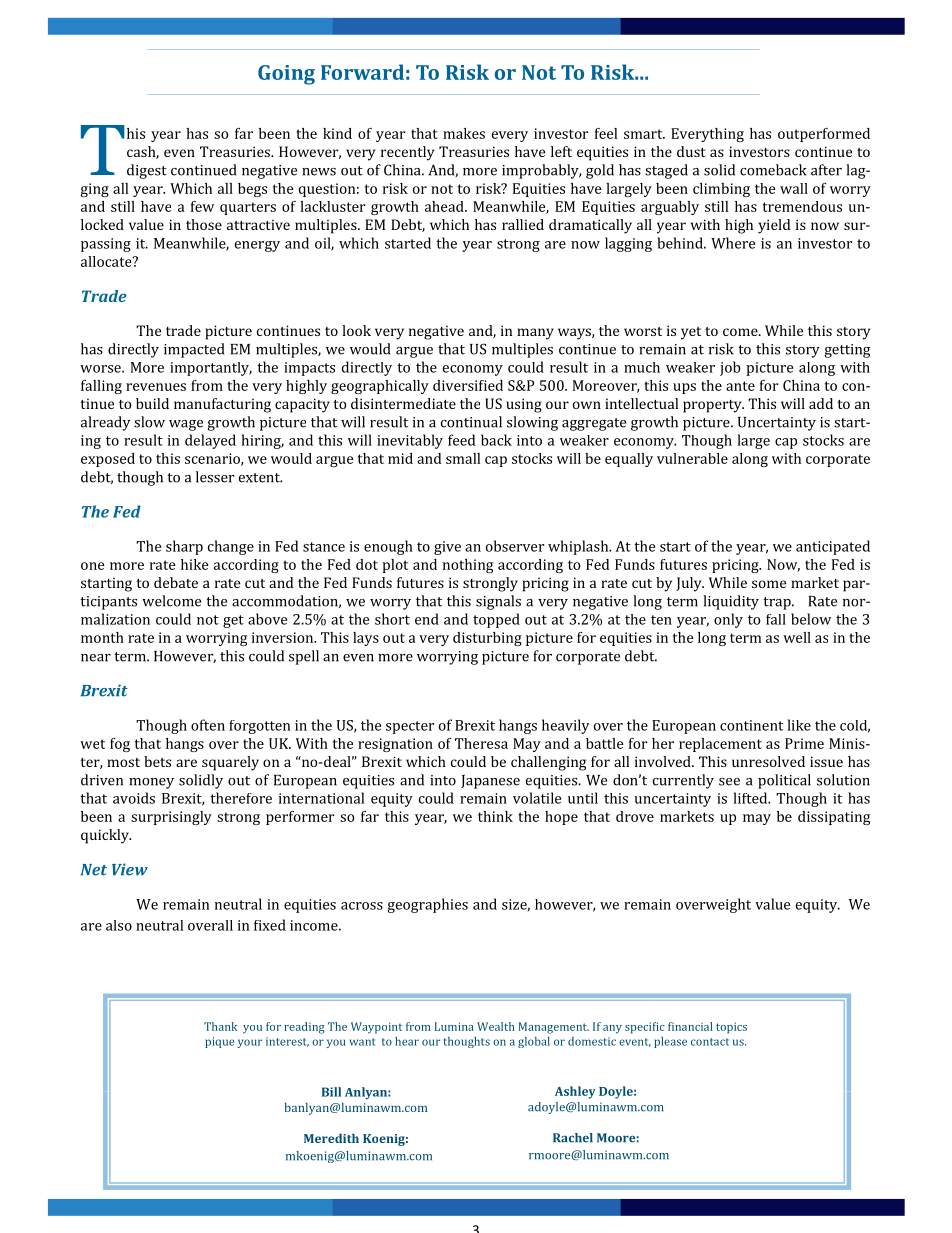 The image size is (952, 1233). I want to click on pique, so click(219, 1042).
